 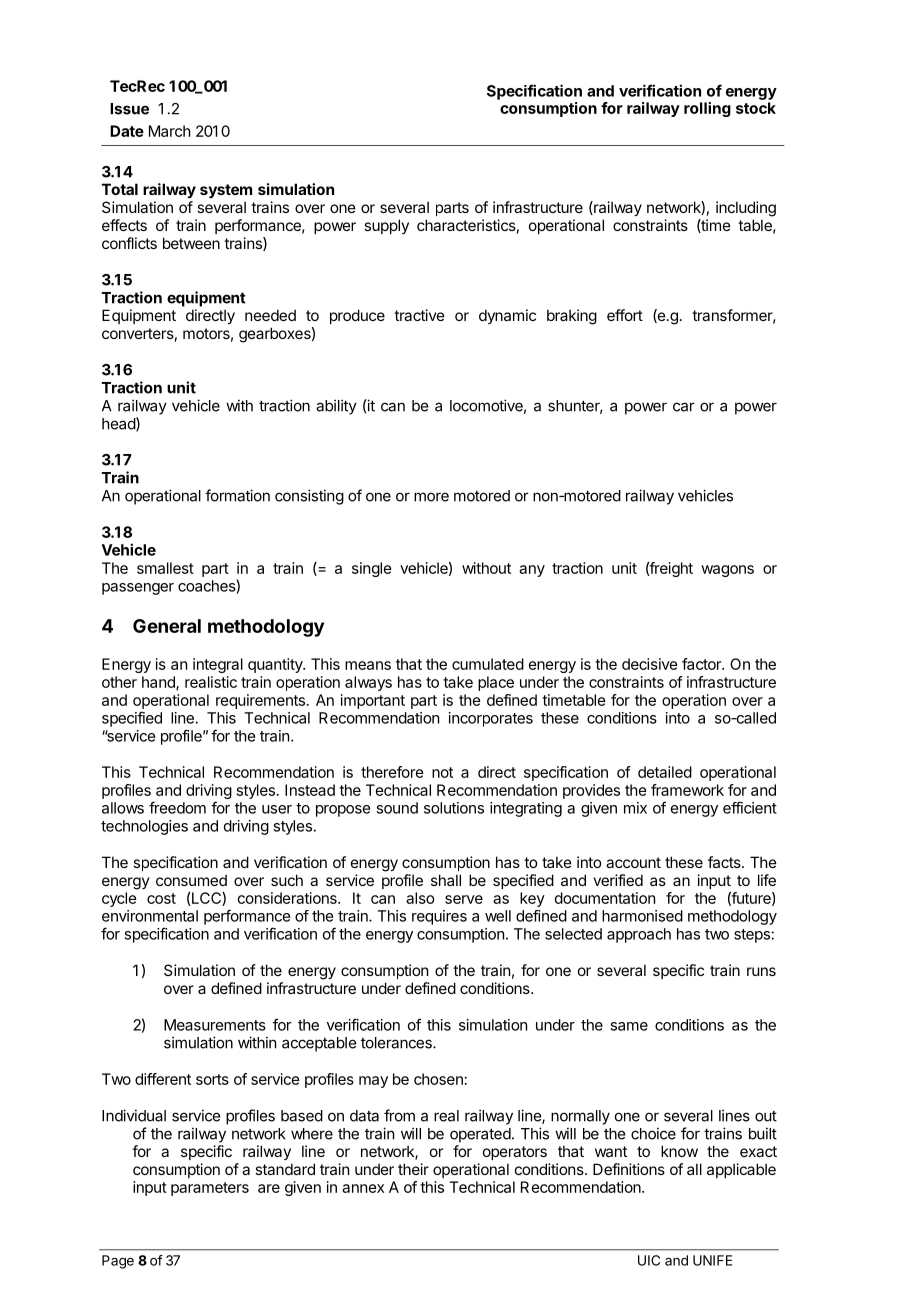 I want to click on consumed, so click(x=191, y=880).
